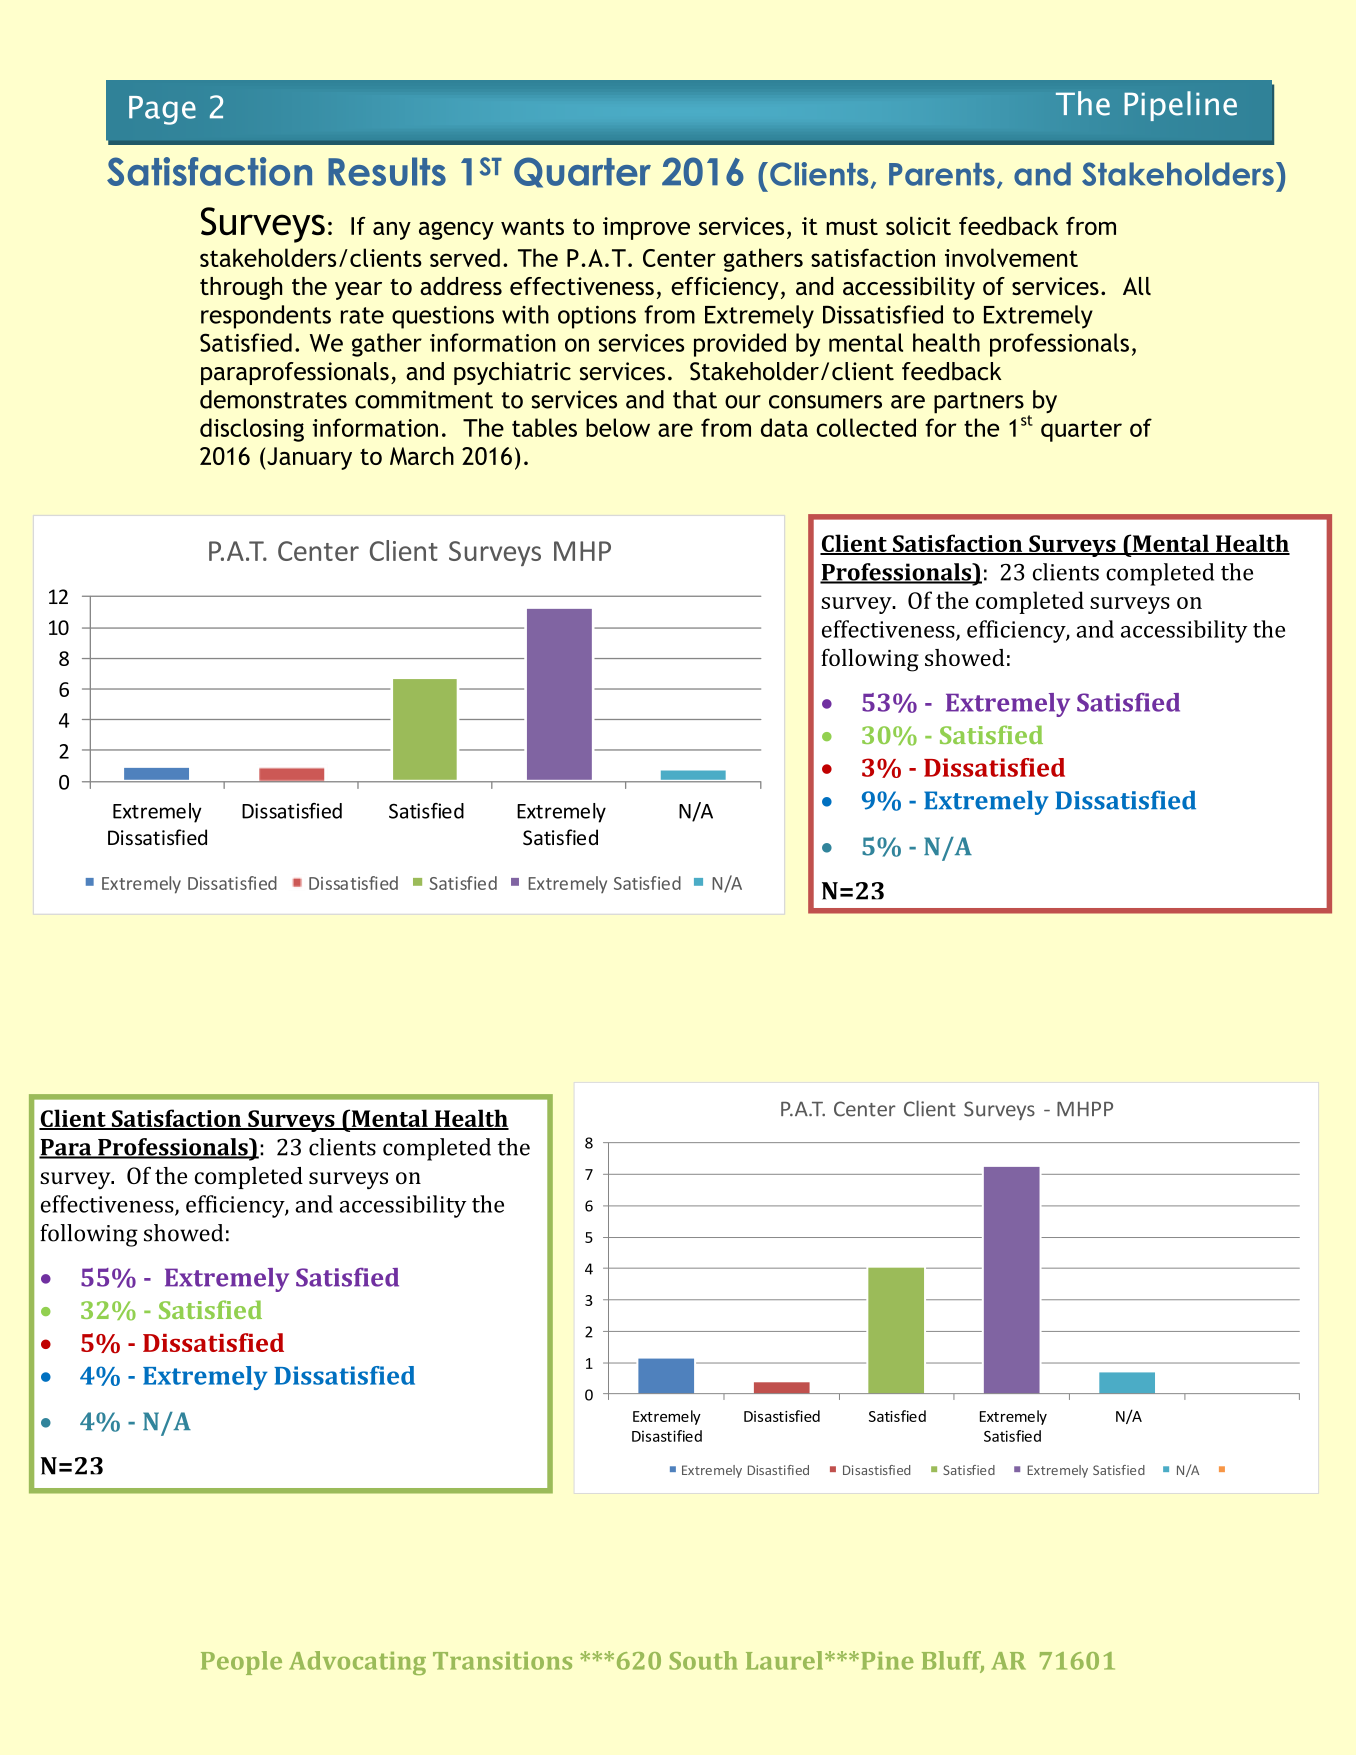  I want to click on Advocating, so click(357, 1663).
